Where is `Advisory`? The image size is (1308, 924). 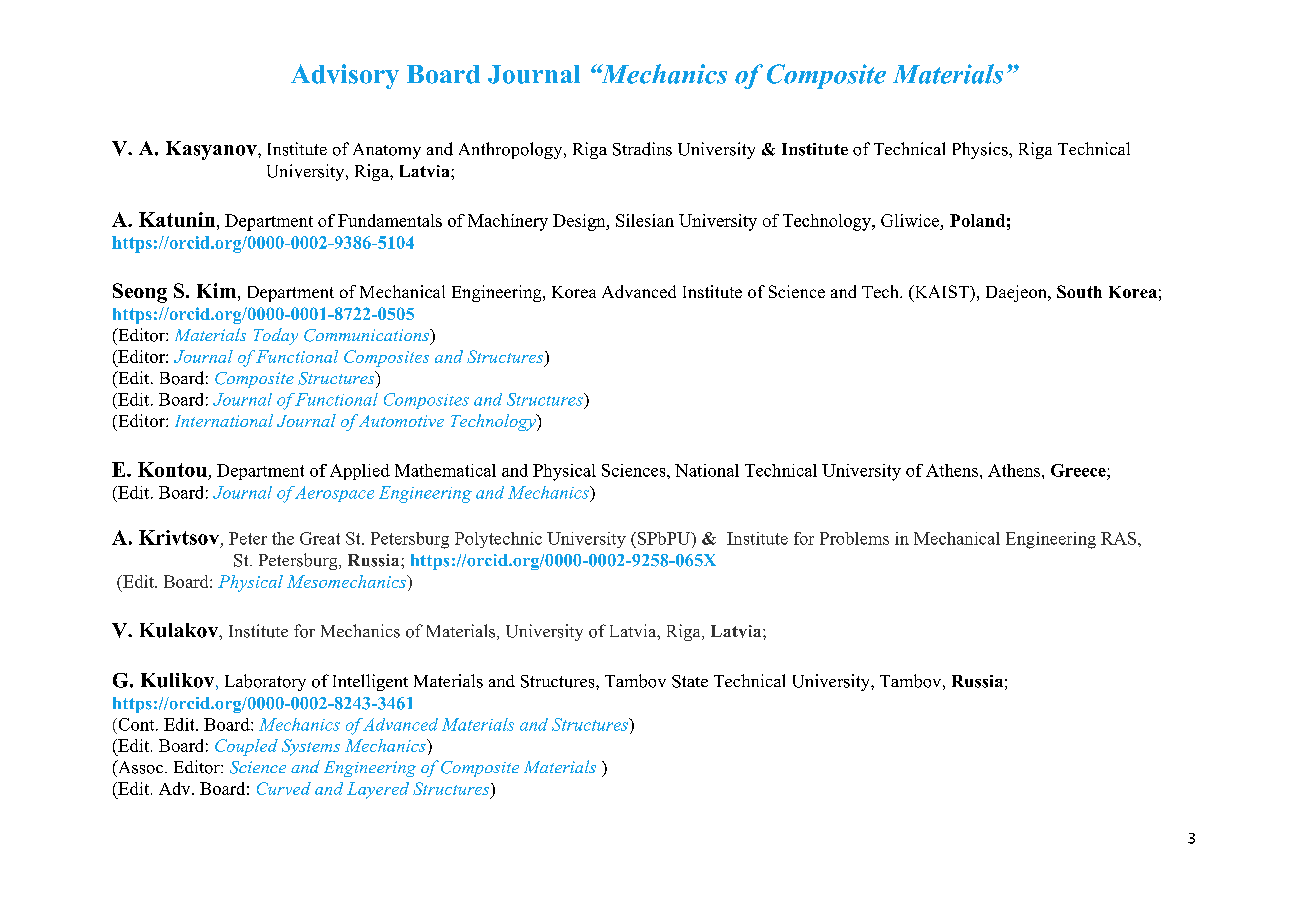
Advisory is located at coordinates (345, 76).
